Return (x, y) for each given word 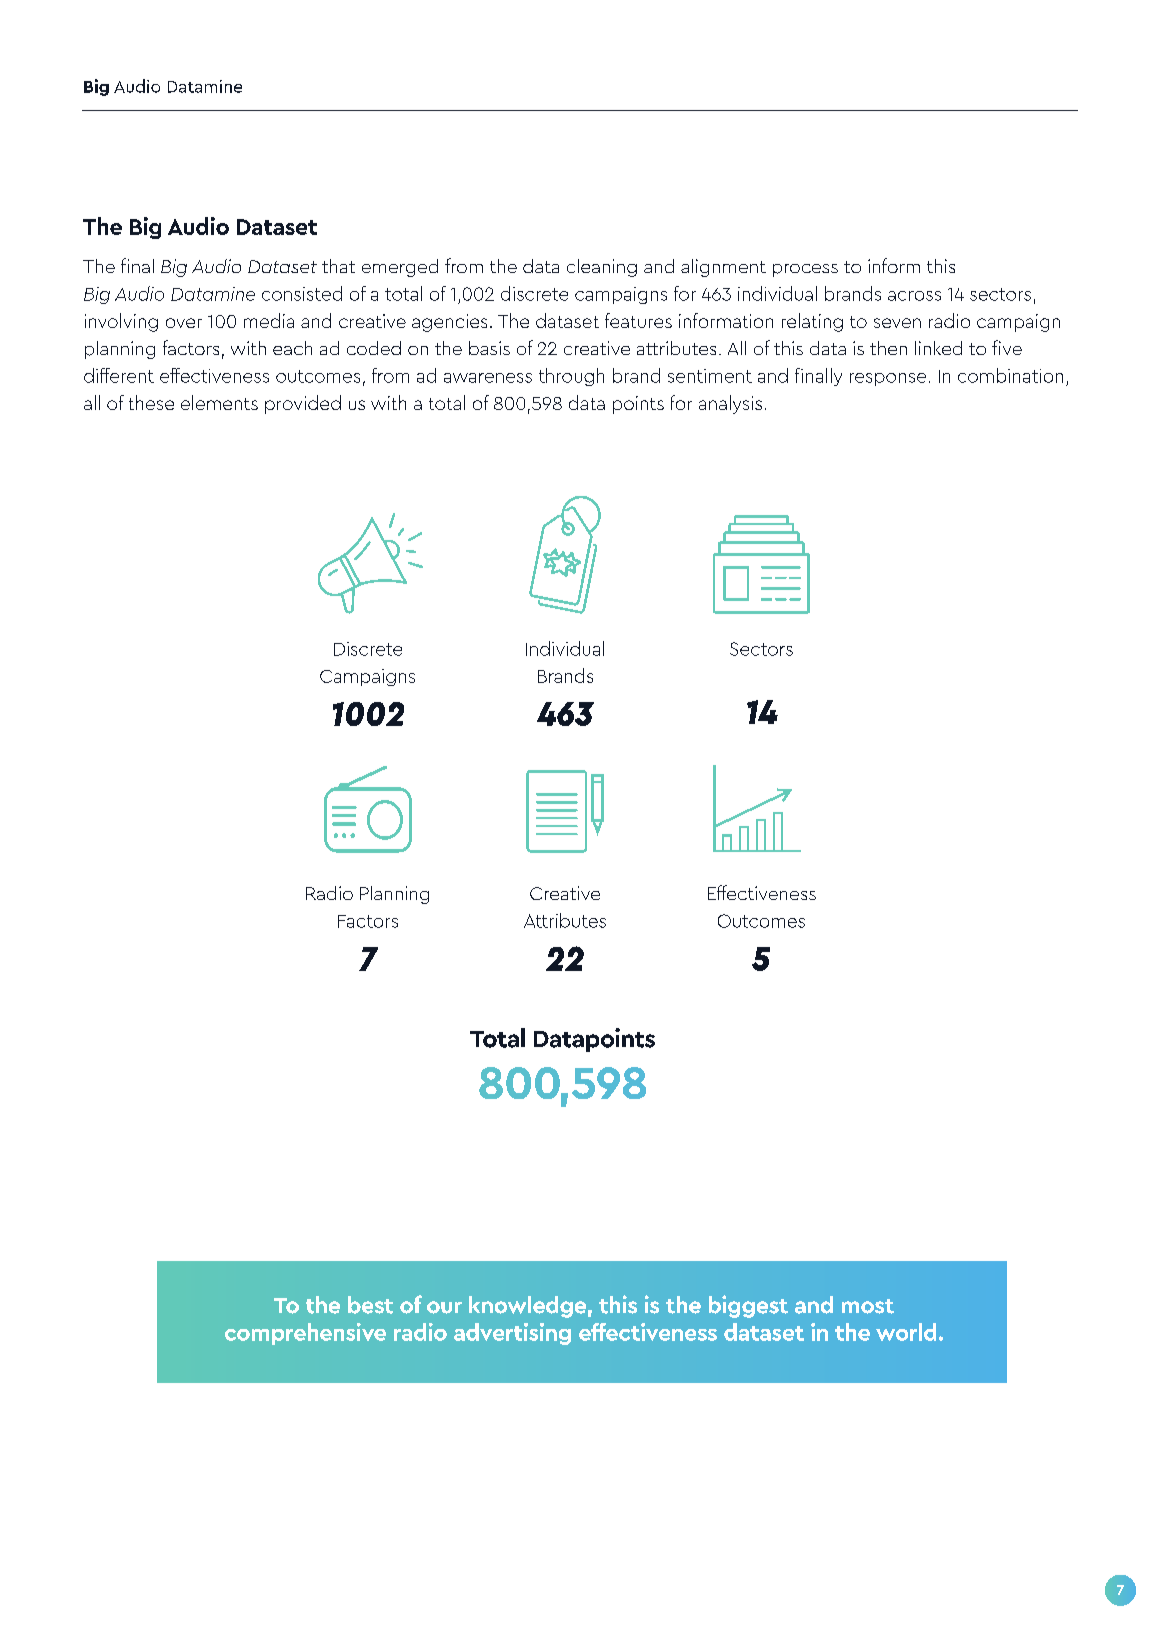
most (868, 1306)
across (914, 296)
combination (1010, 375)
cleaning (602, 268)
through (571, 377)
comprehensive (305, 1334)
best (370, 1305)
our (444, 1307)
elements (219, 402)
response (888, 379)
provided (303, 404)
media (269, 320)
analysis (730, 404)
